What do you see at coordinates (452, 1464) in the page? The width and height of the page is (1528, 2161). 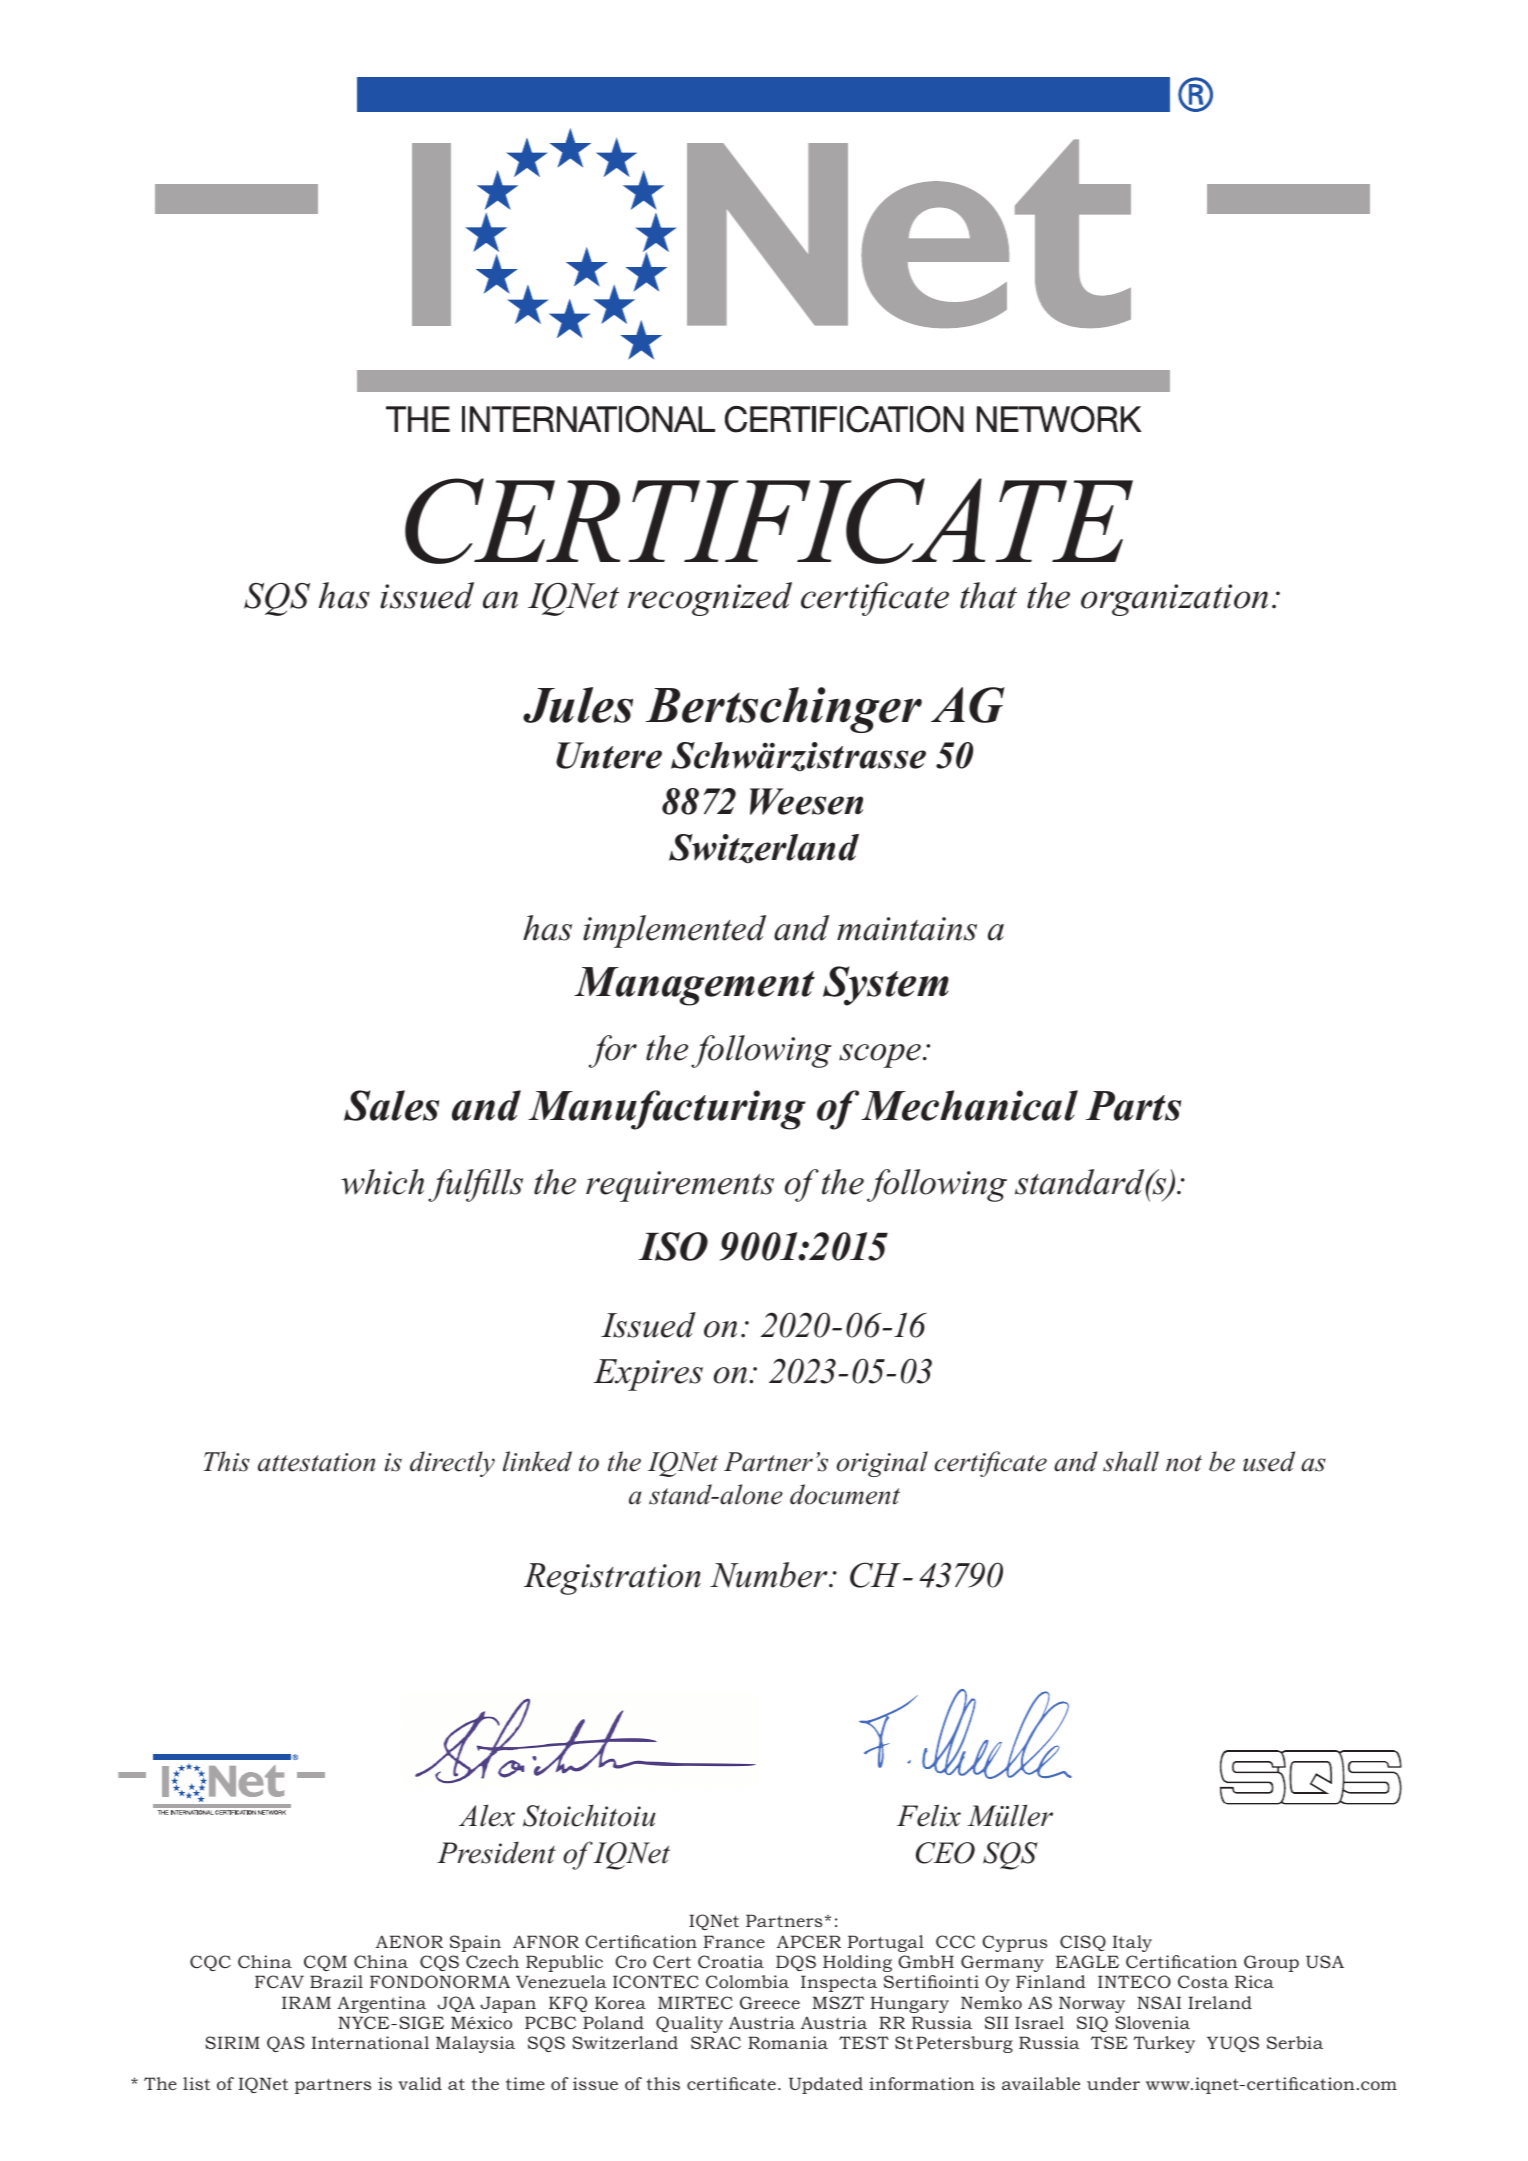 I see `directly` at bounding box center [452, 1464].
